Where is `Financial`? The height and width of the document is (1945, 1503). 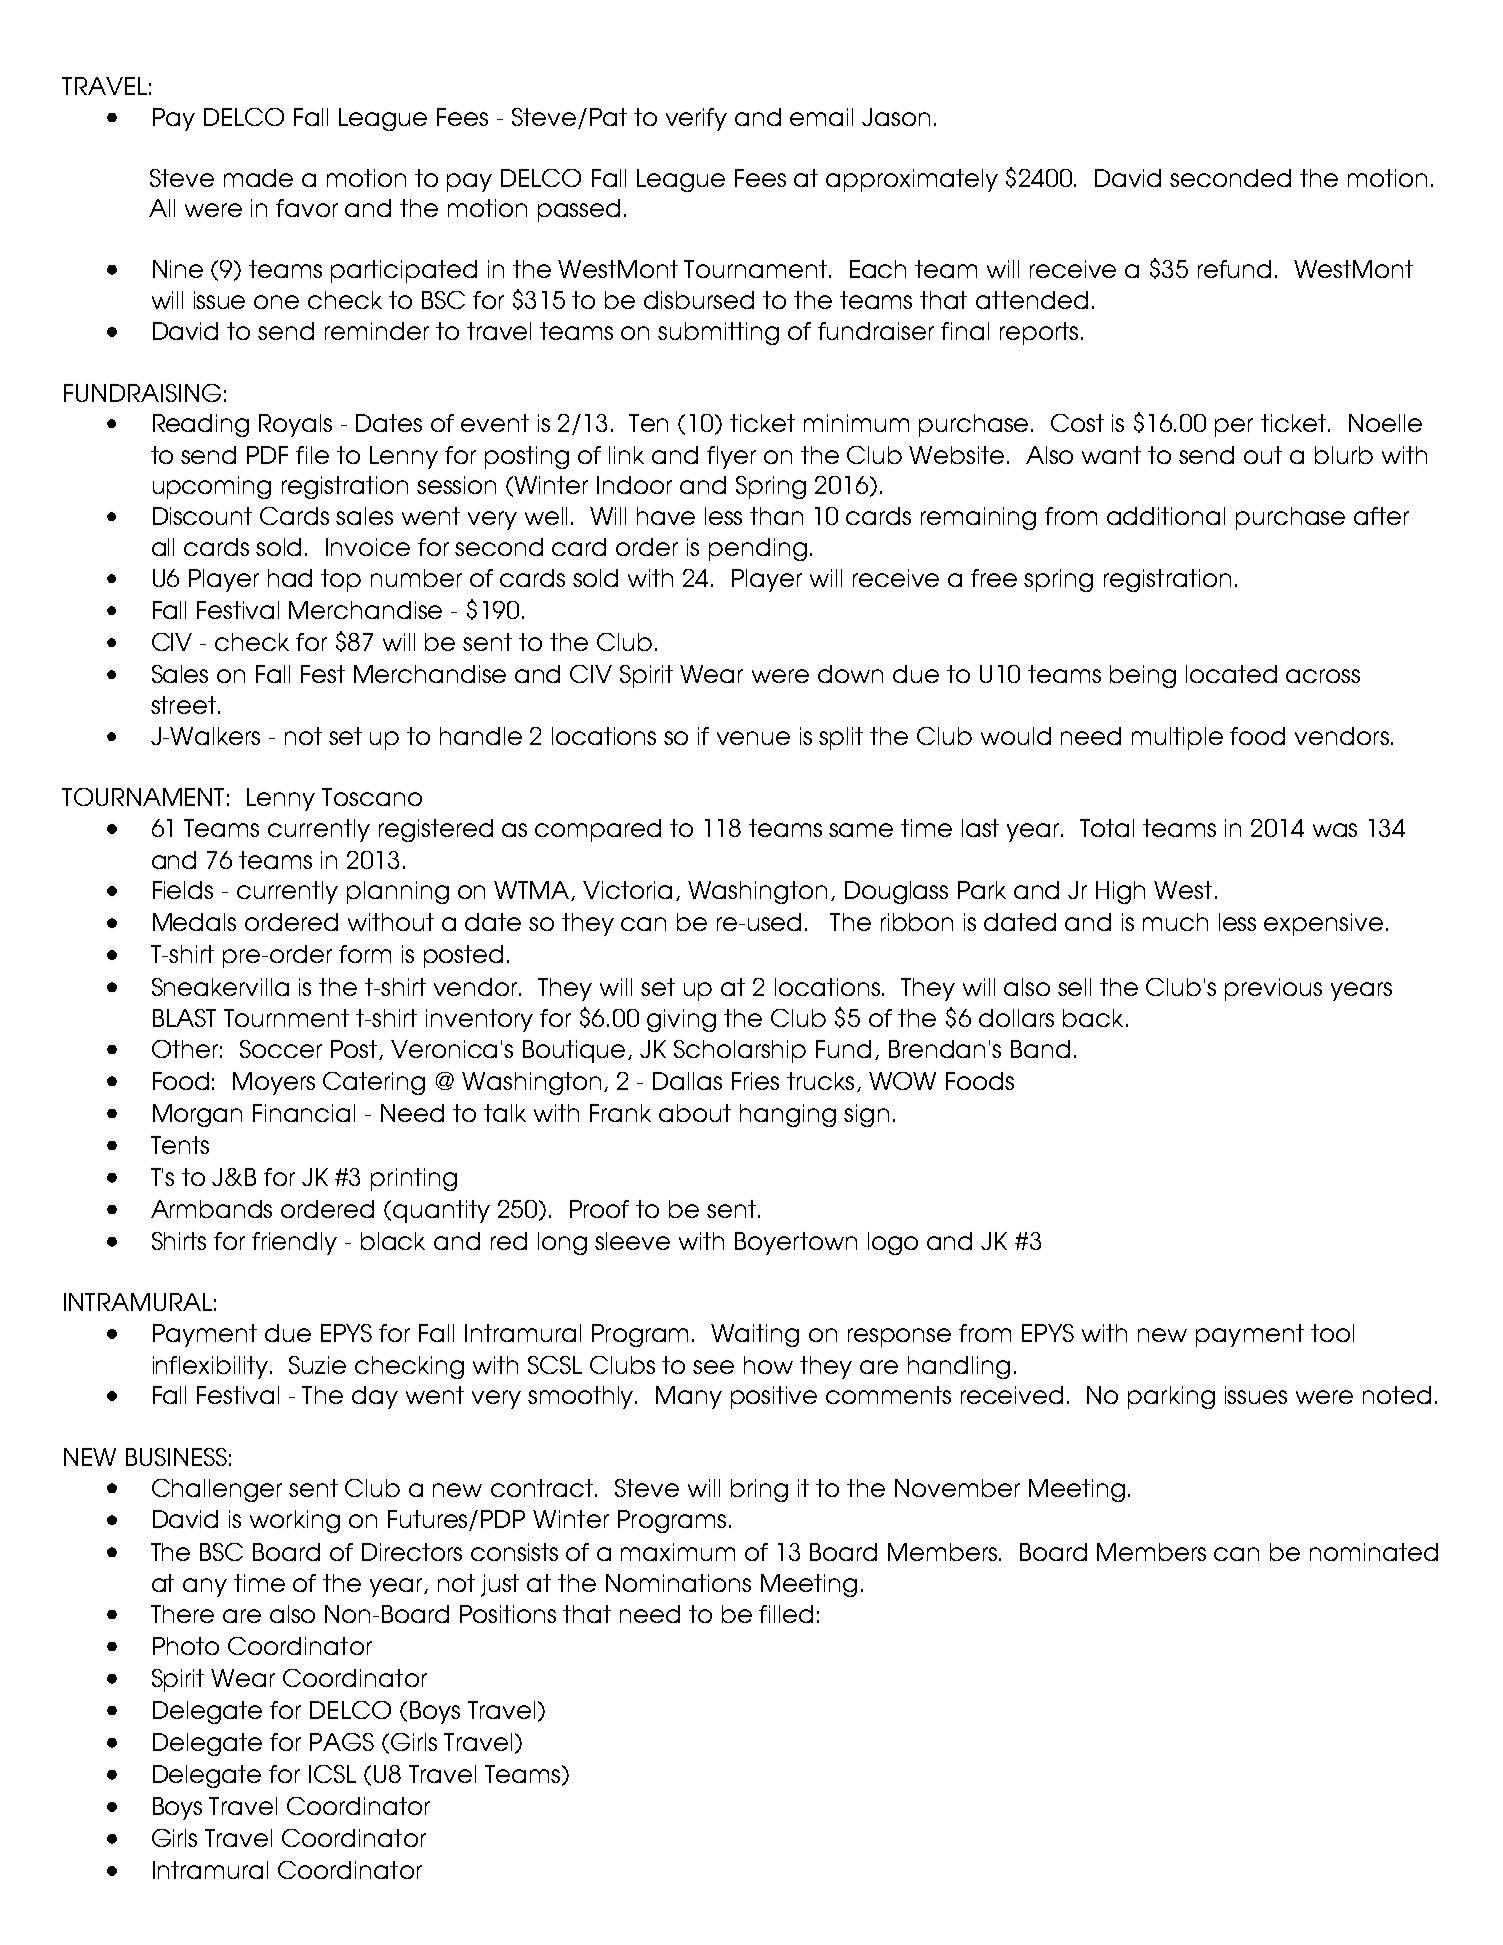
Financial is located at coordinates (304, 1113).
